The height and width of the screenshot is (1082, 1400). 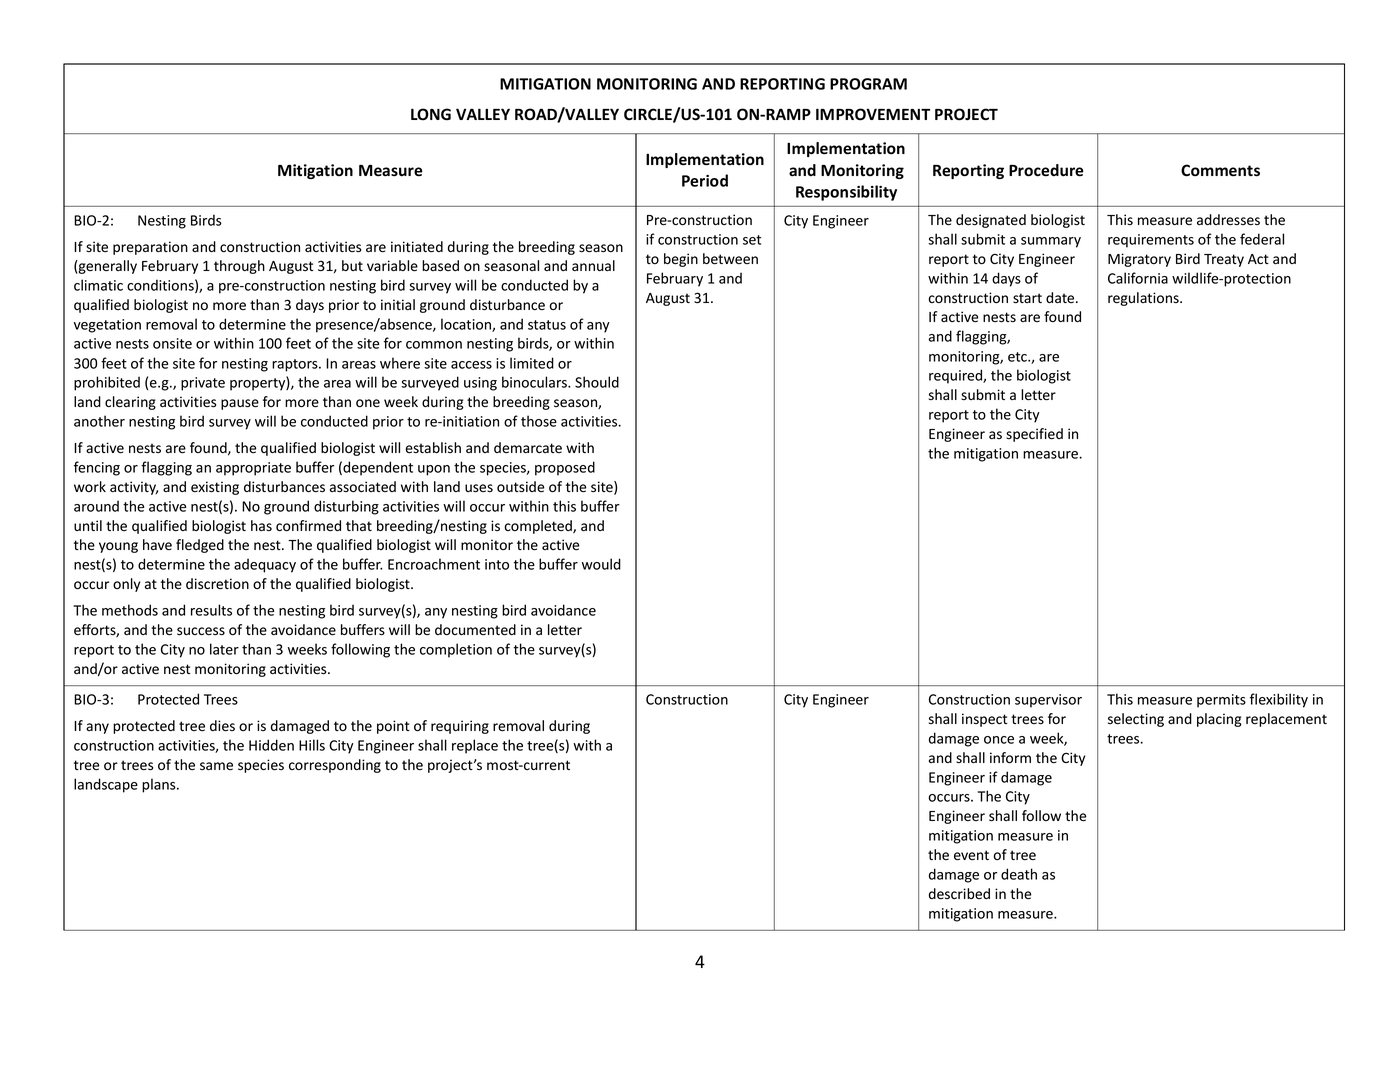 What do you see at coordinates (1144, 299) in the screenshot?
I see `regulations` at bounding box center [1144, 299].
